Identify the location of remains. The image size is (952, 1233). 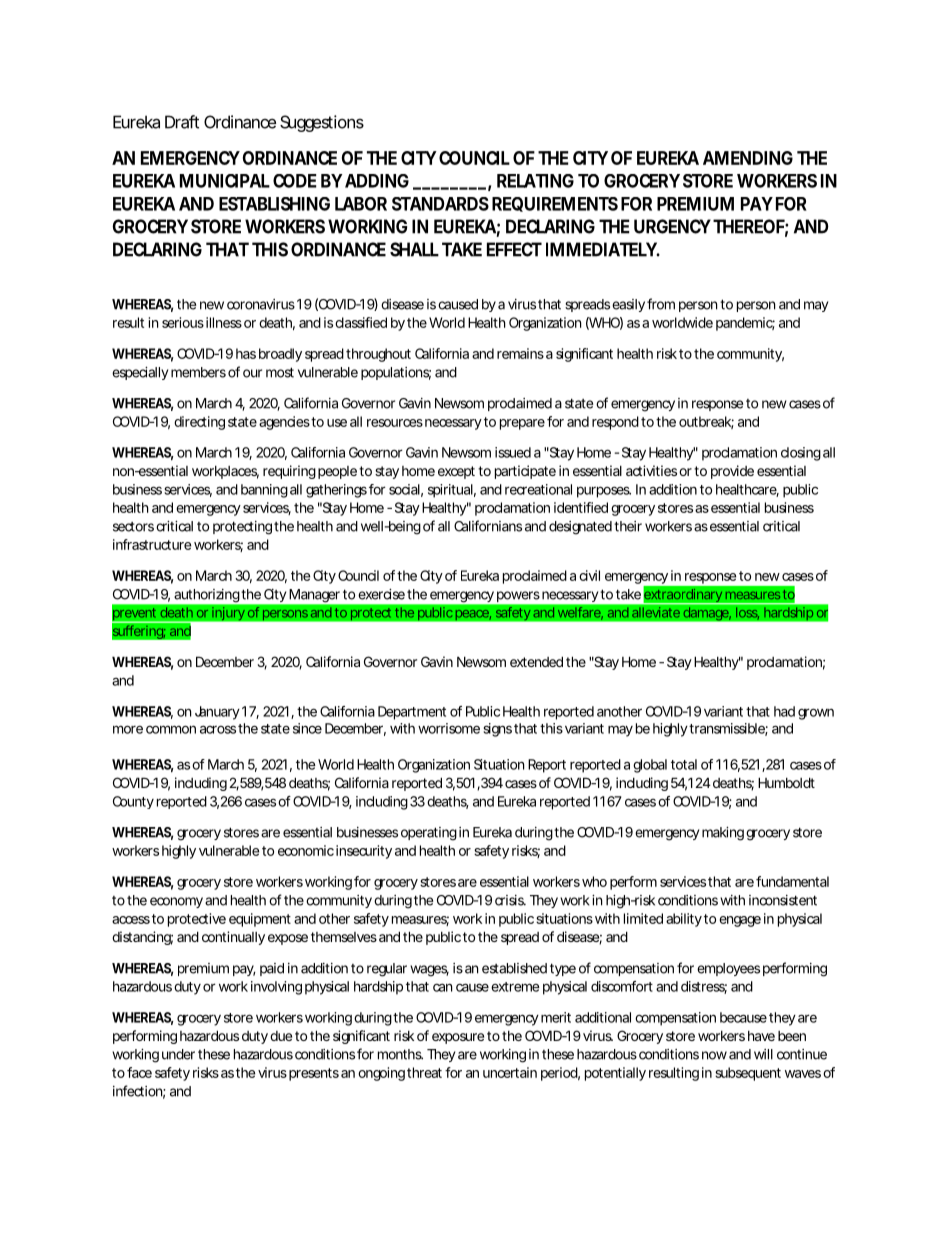
(520, 353).
